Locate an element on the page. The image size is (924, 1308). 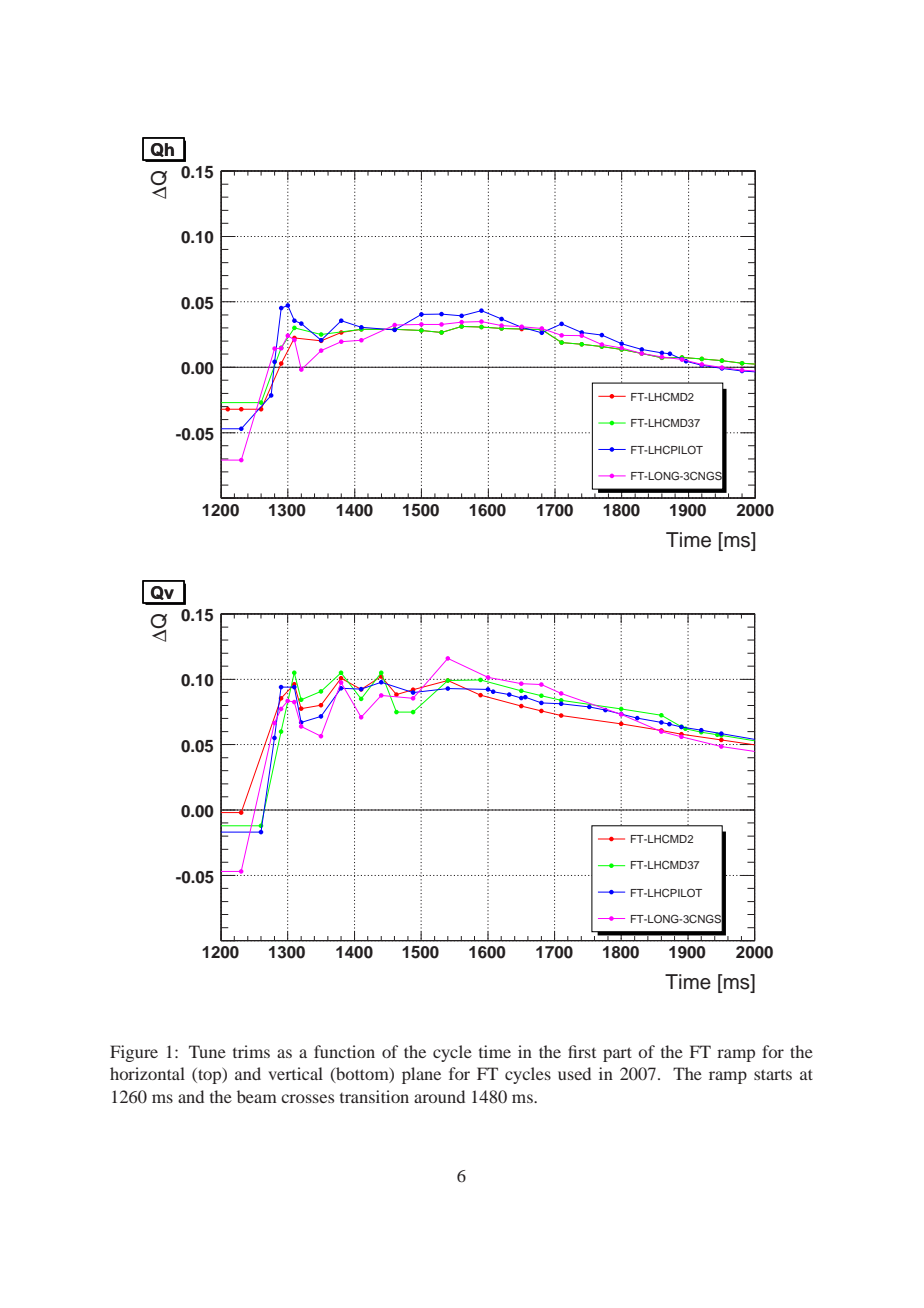
transition is located at coordinates (374, 1096).
